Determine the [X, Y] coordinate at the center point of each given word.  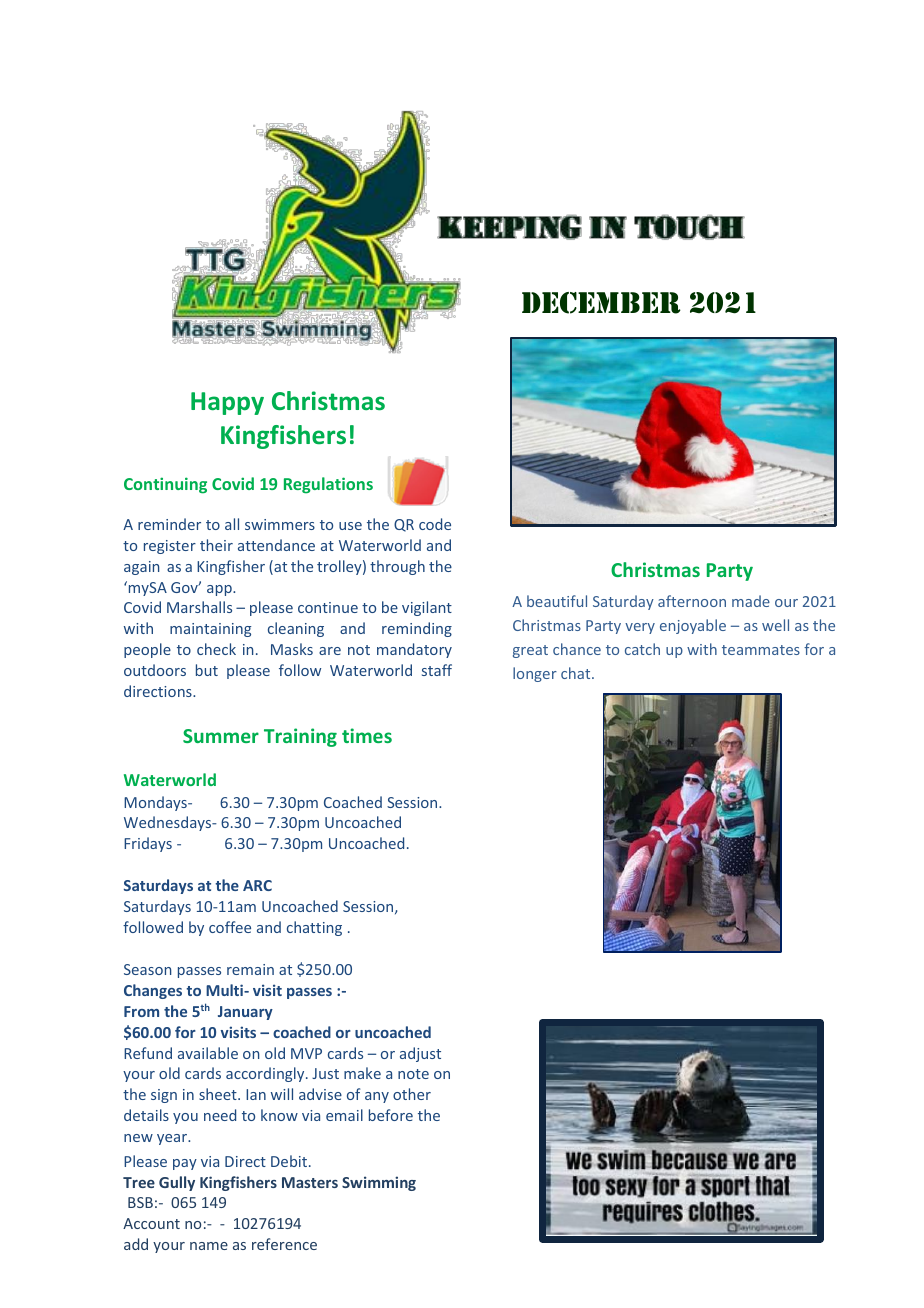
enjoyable [693, 626]
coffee [230, 927]
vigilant [427, 608]
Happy [227, 403]
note [413, 1074]
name [209, 1246]
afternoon [692, 601]
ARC [257, 885]
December [601, 303]
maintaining [210, 630]
